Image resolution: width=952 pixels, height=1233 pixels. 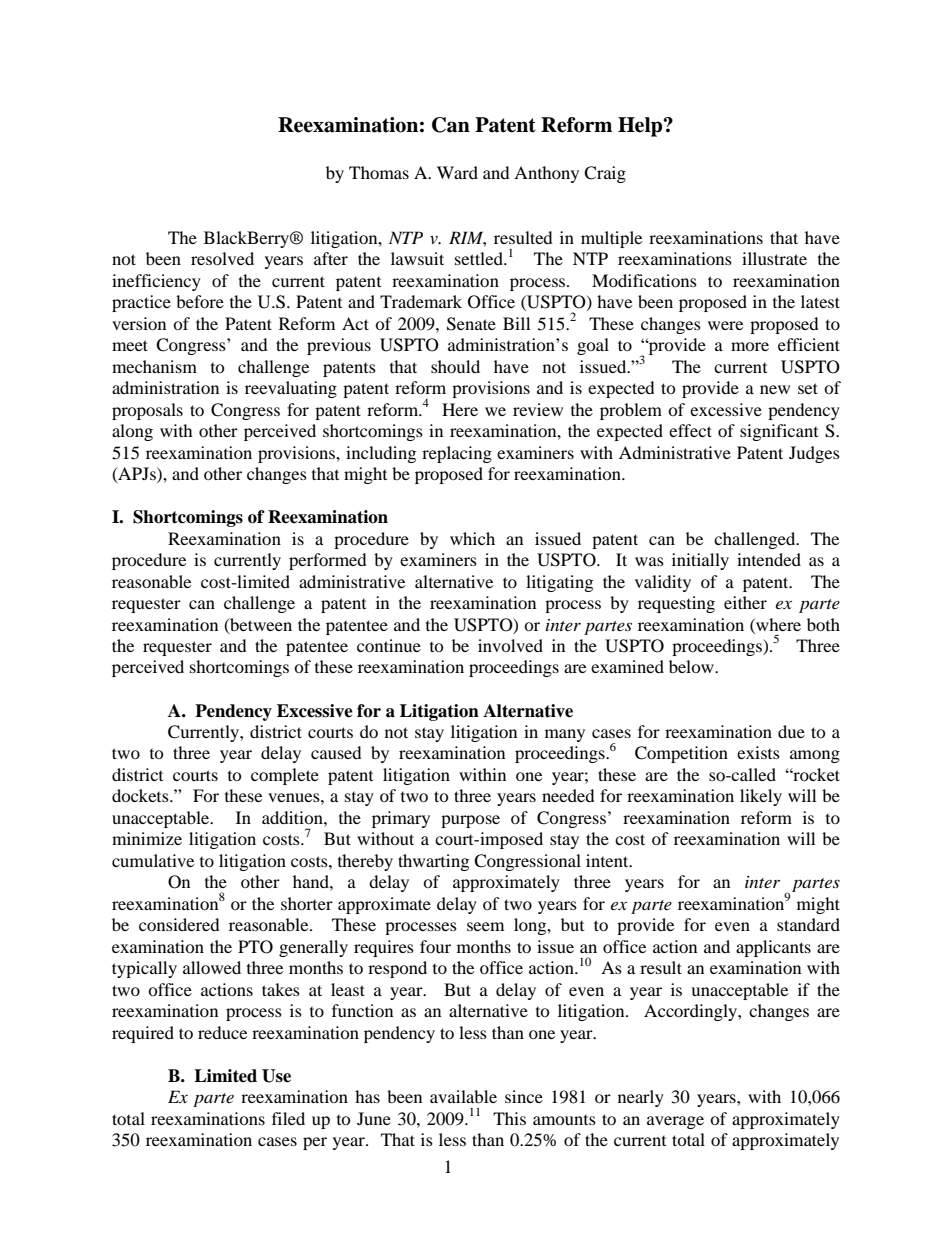 What do you see at coordinates (463, 1096) in the screenshot?
I see `available` at bounding box center [463, 1096].
